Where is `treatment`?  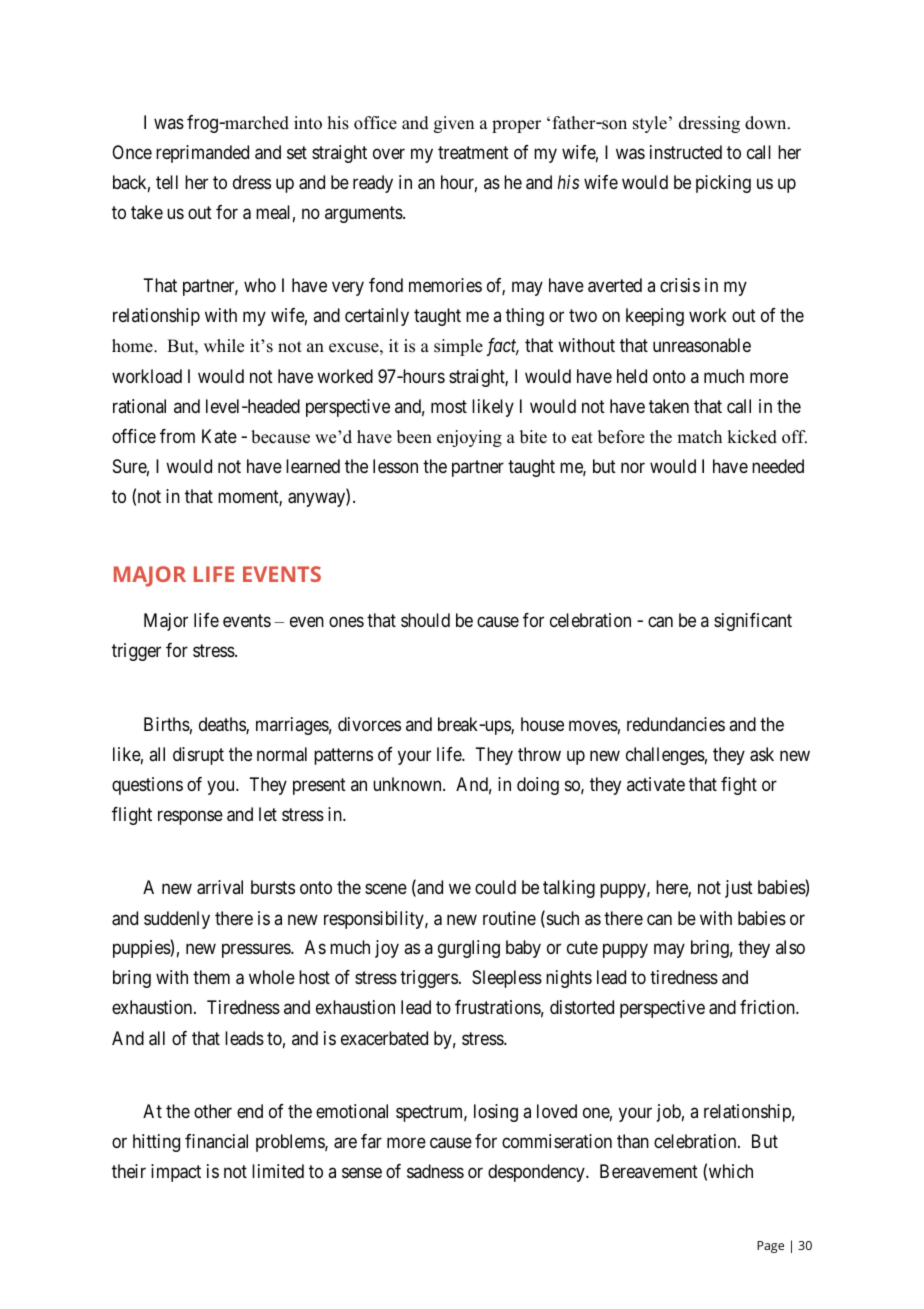 treatment is located at coordinates (473, 153).
